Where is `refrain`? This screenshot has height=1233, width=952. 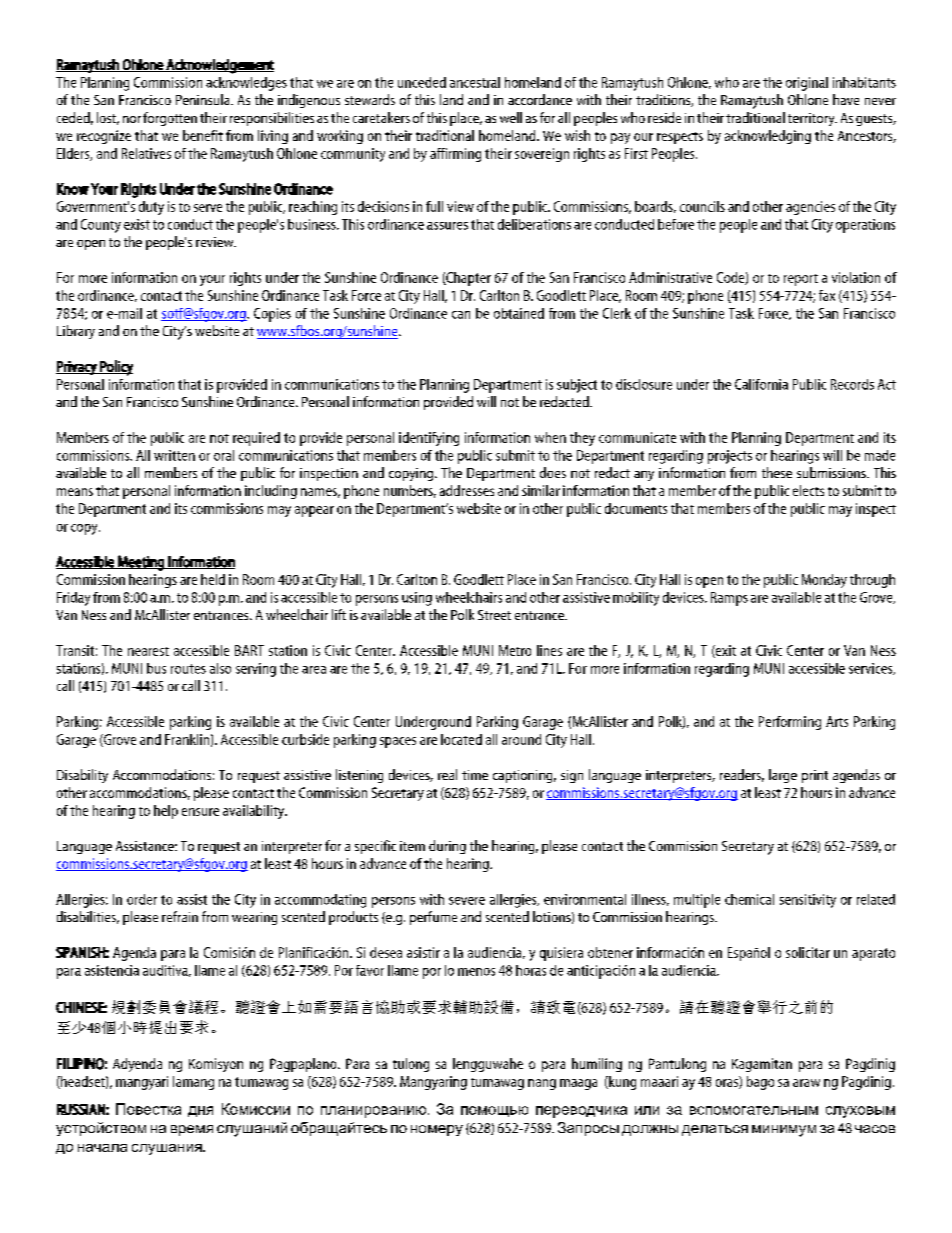 refrain is located at coordinates (180, 916).
